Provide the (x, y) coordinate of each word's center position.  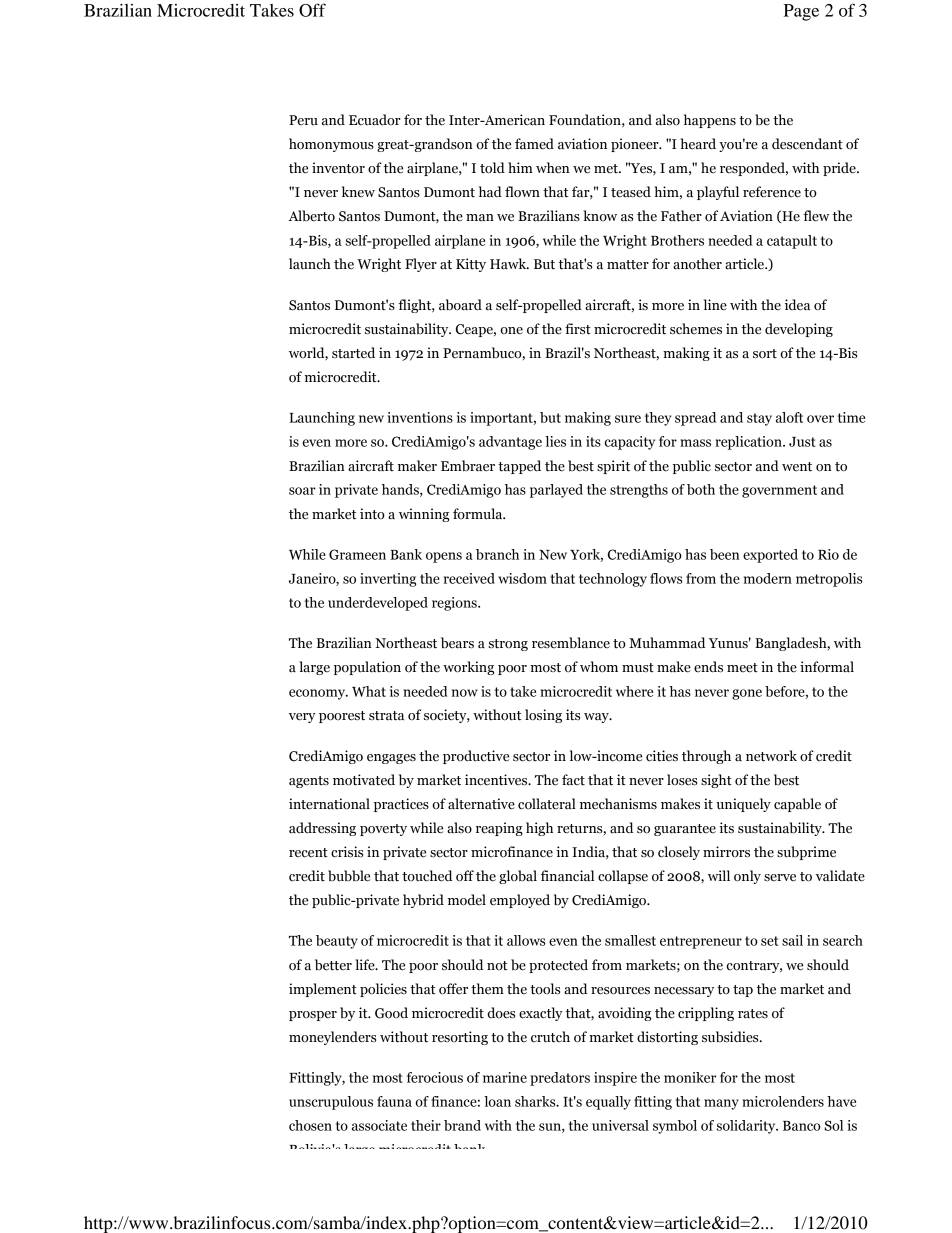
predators (560, 1079)
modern (768, 578)
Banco (802, 1126)
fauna (394, 1101)
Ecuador (375, 120)
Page (801, 12)
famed (534, 144)
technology (613, 580)
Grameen (357, 554)
